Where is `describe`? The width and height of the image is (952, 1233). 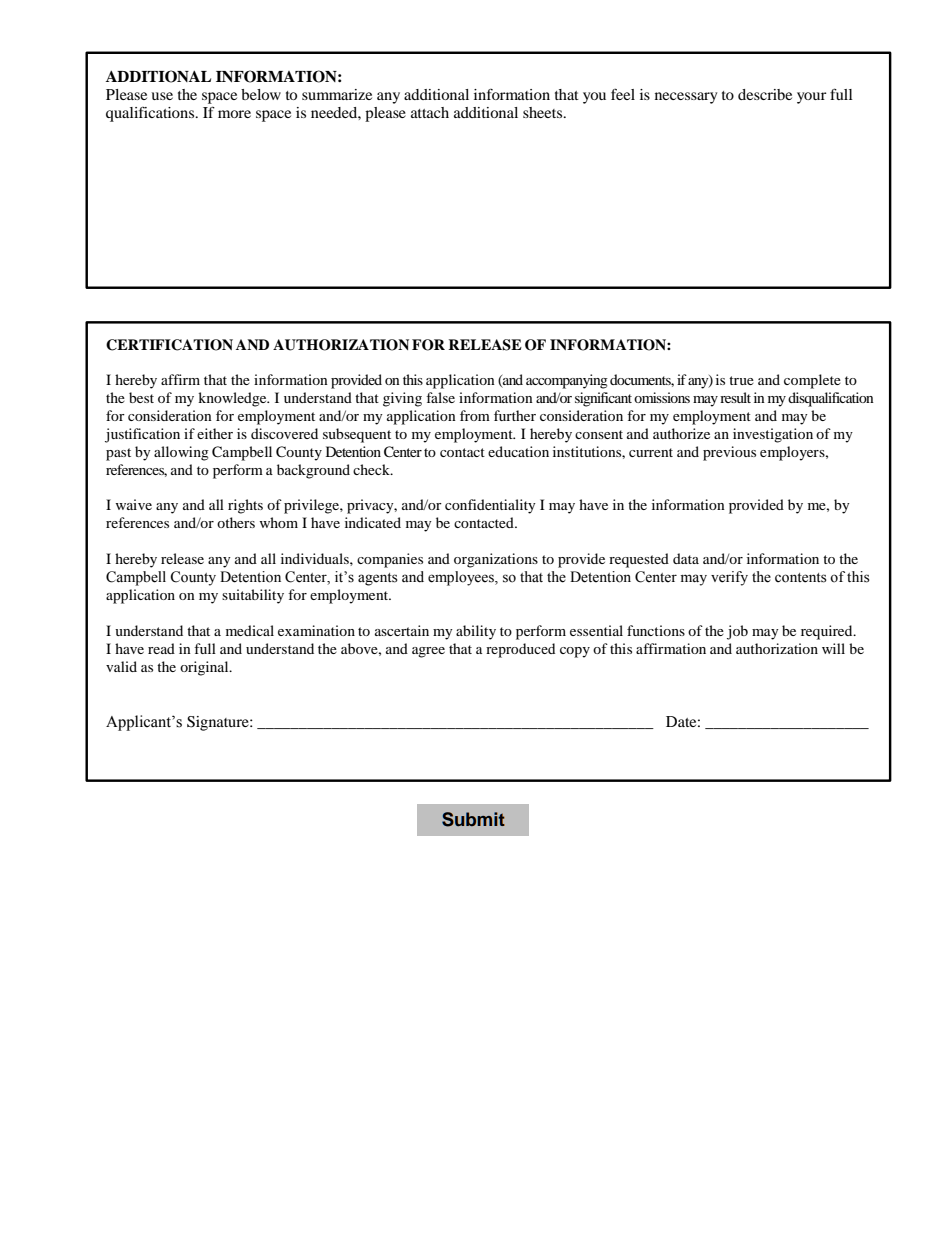 describe is located at coordinates (765, 94).
